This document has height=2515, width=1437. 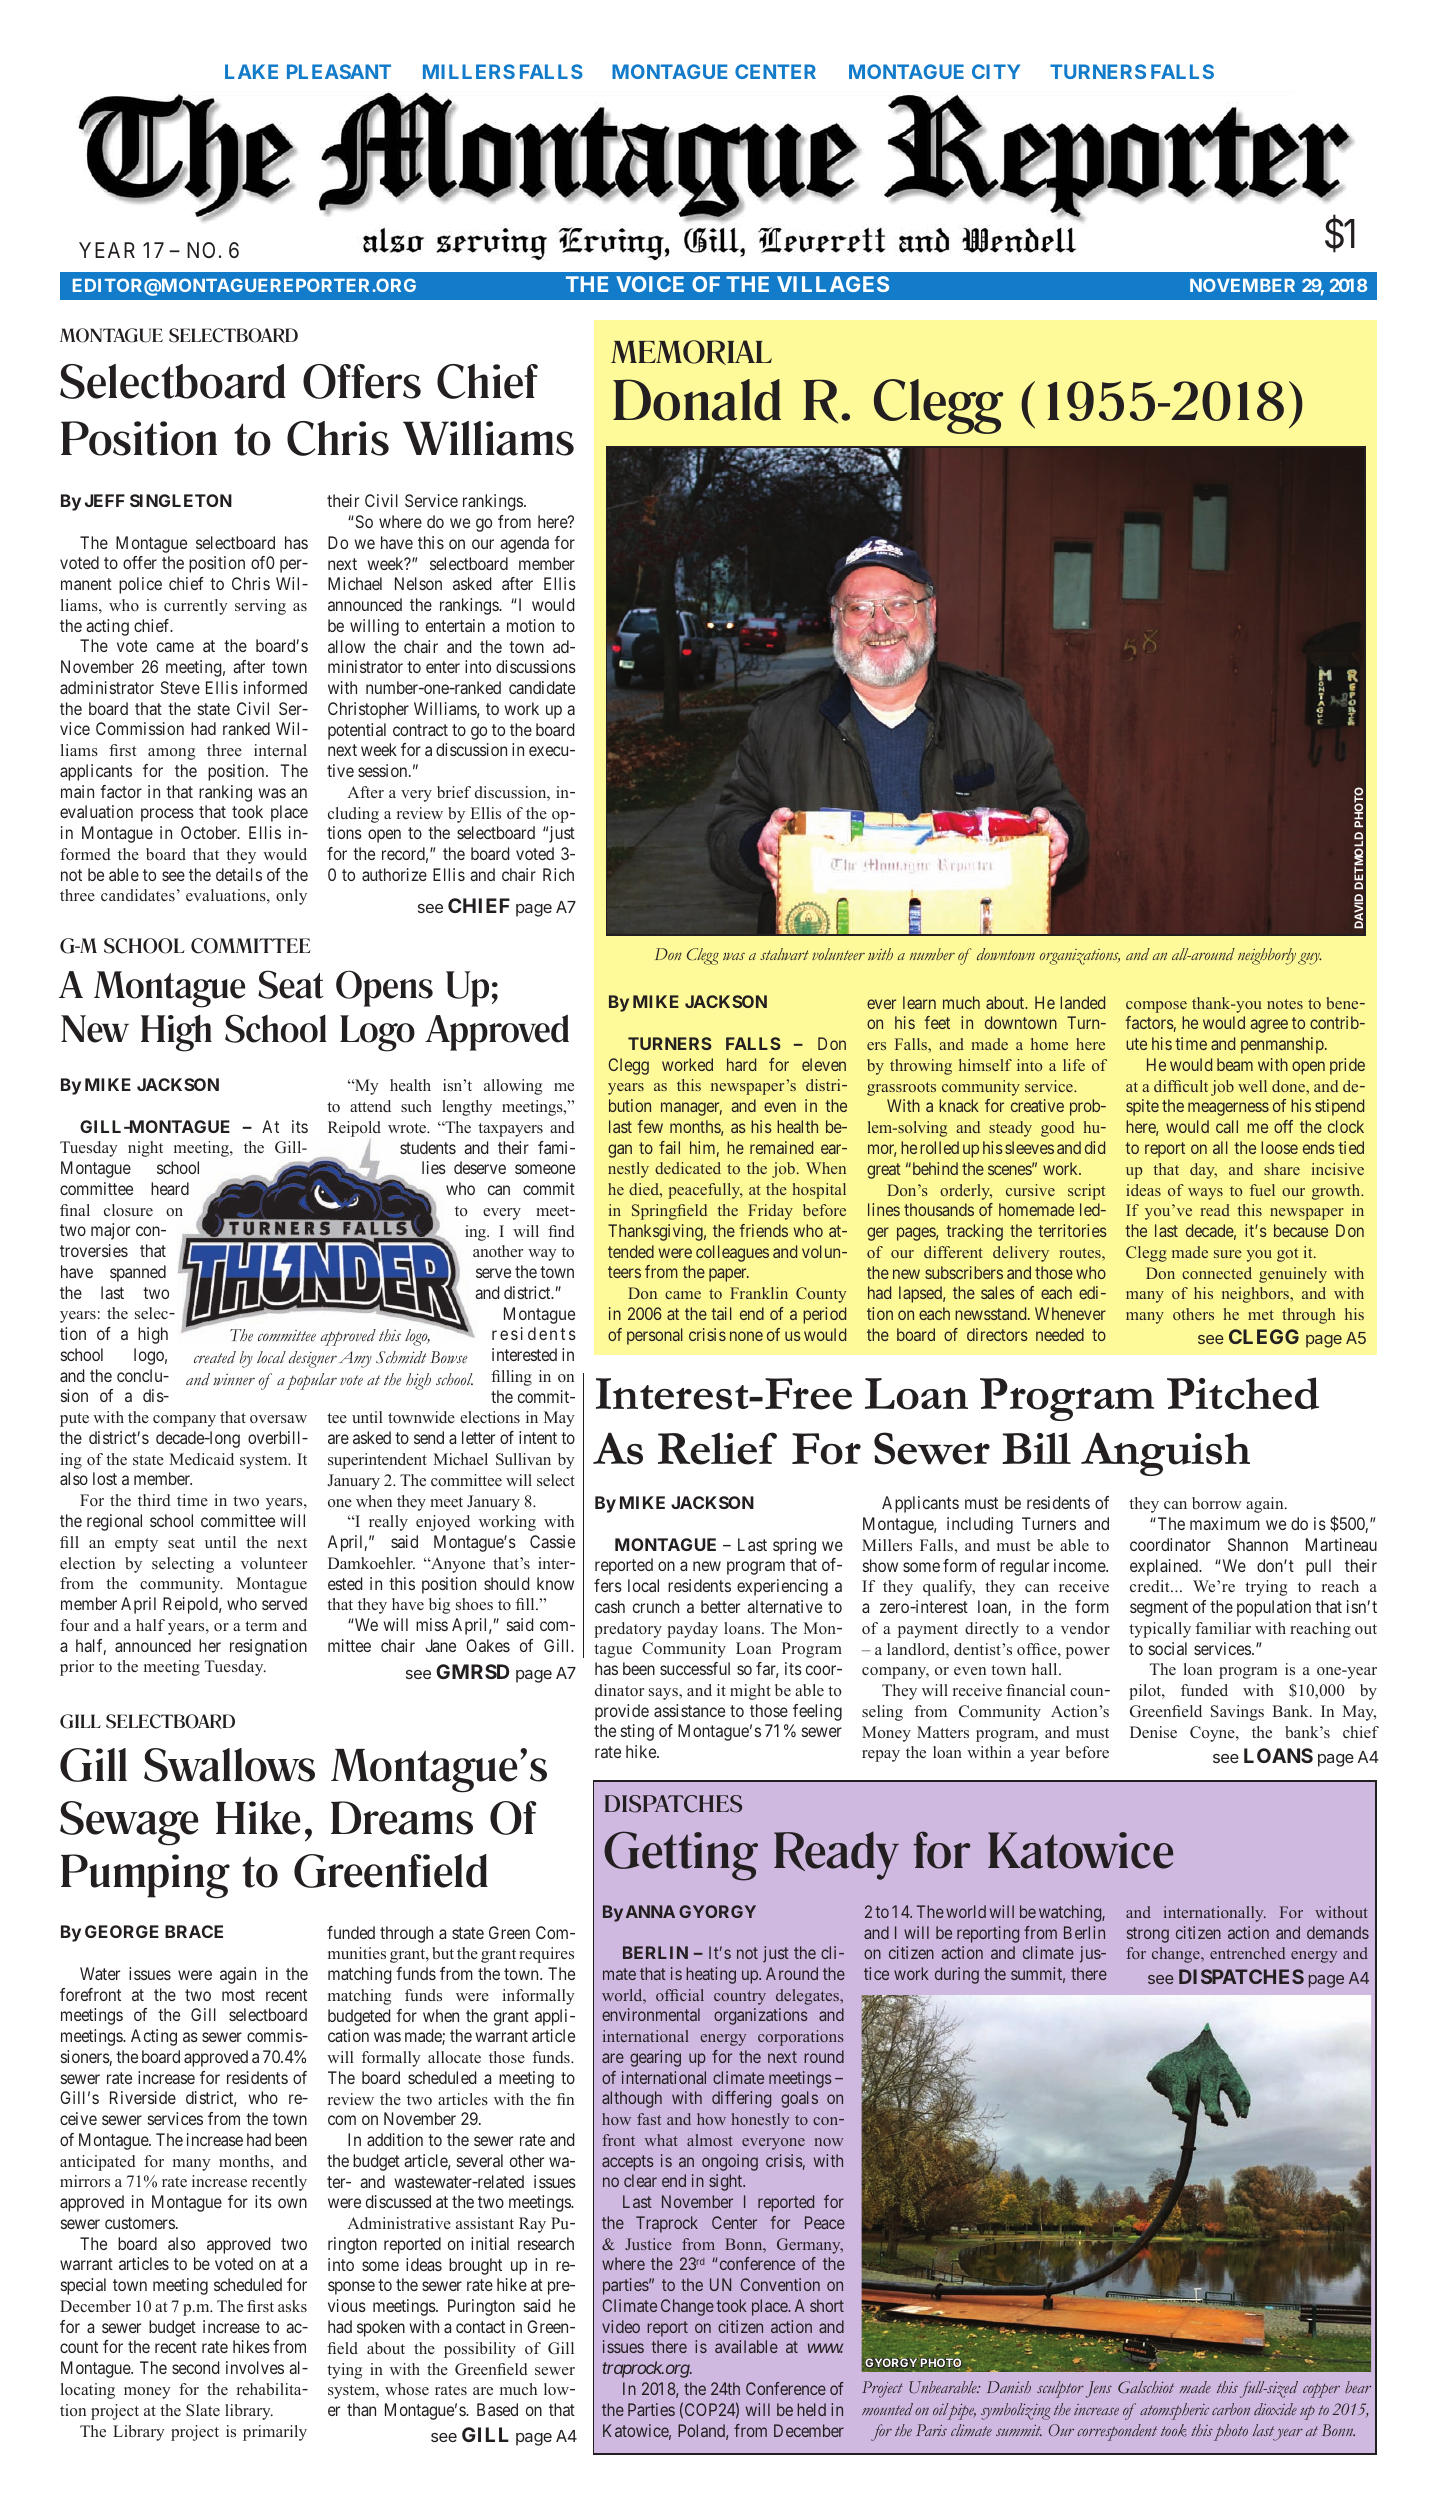 I want to click on social, so click(x=1168, y=1648).
